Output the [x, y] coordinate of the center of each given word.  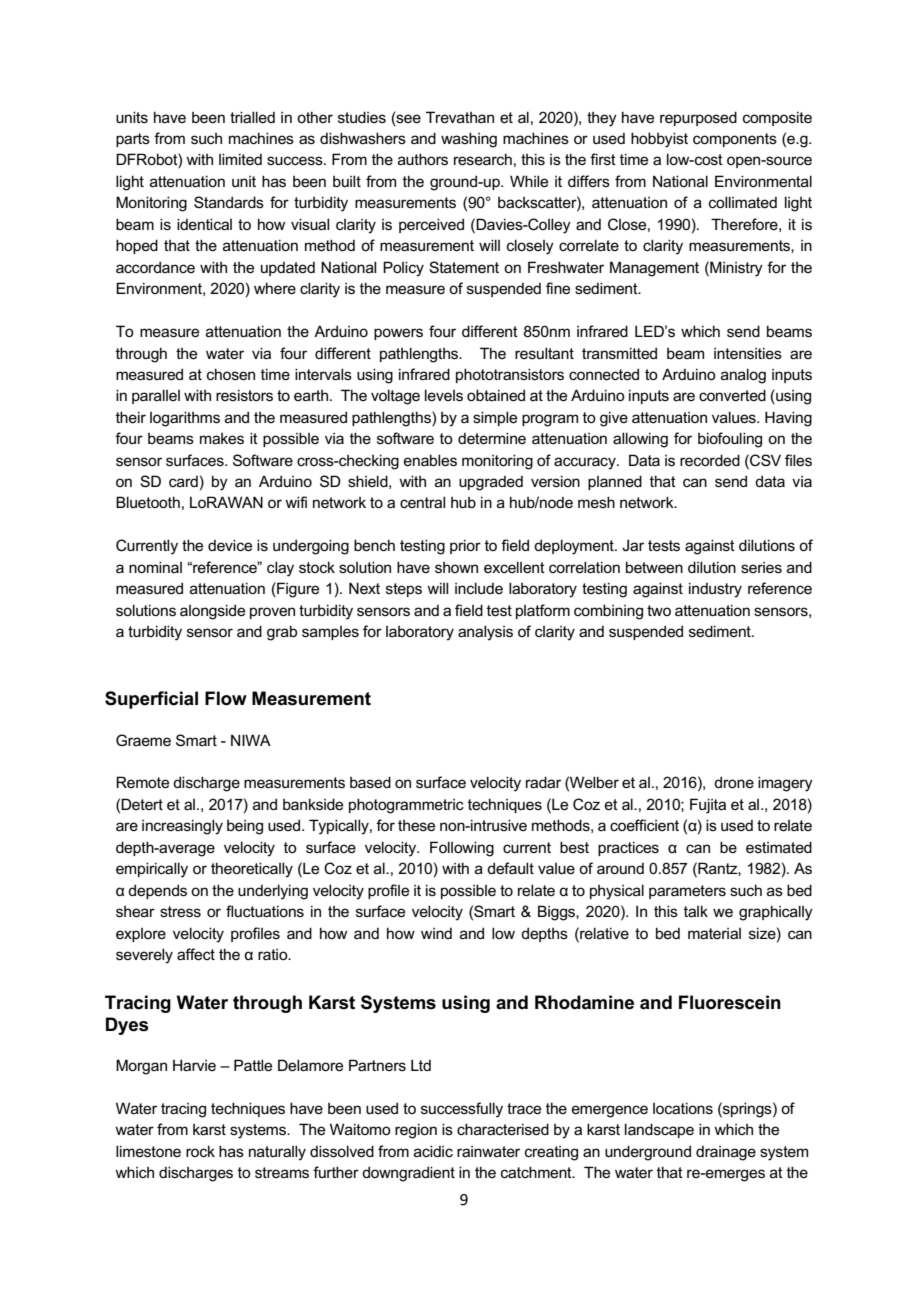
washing [469, 140]
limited [240, 159]
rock [200, 1151]
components [735, 140]
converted [732, 395]
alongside [212, 612]
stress [180, 911]
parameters [687, 892]
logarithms [185, 419]
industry [715, 590]
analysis [485, 633]
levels [444, 395]
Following [462, 849]
